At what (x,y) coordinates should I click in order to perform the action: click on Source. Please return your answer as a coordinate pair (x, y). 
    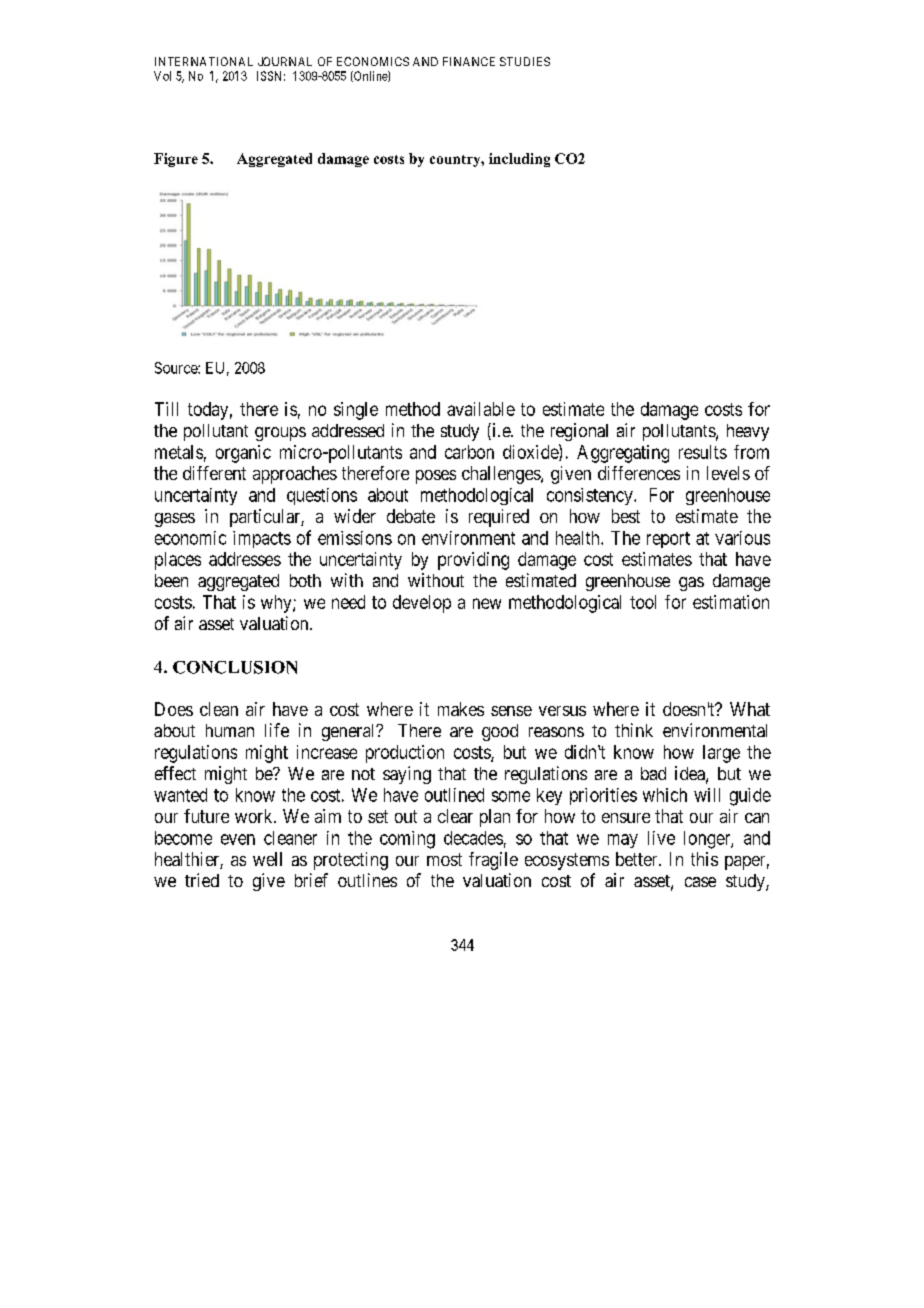
    Looking at the image, I should click on (177, 368).
